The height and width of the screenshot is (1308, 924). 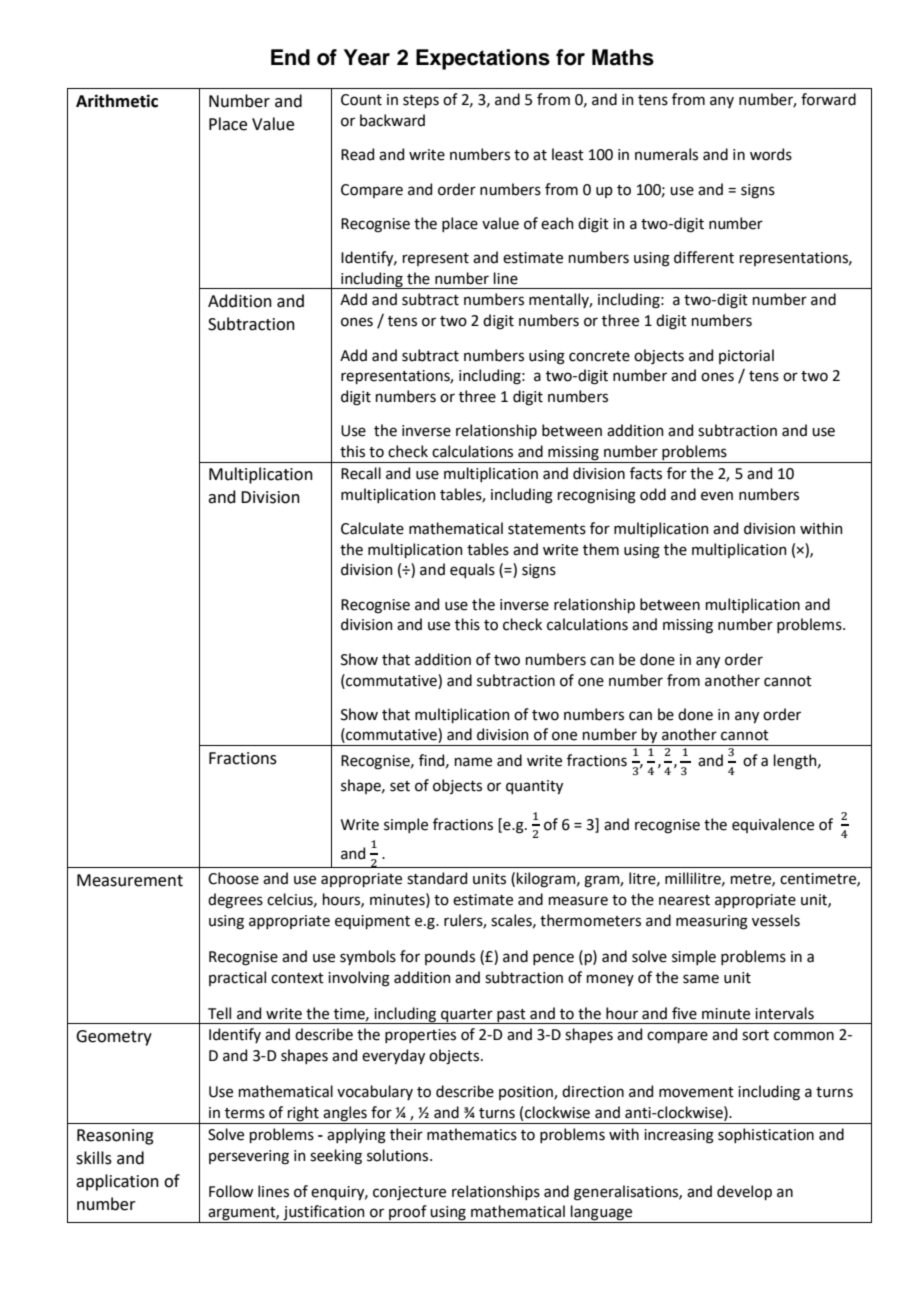 What do you see at coordinates (117, 101) in the screenshot?
I see `Arithmetic` at bounding box center [117, 101].
